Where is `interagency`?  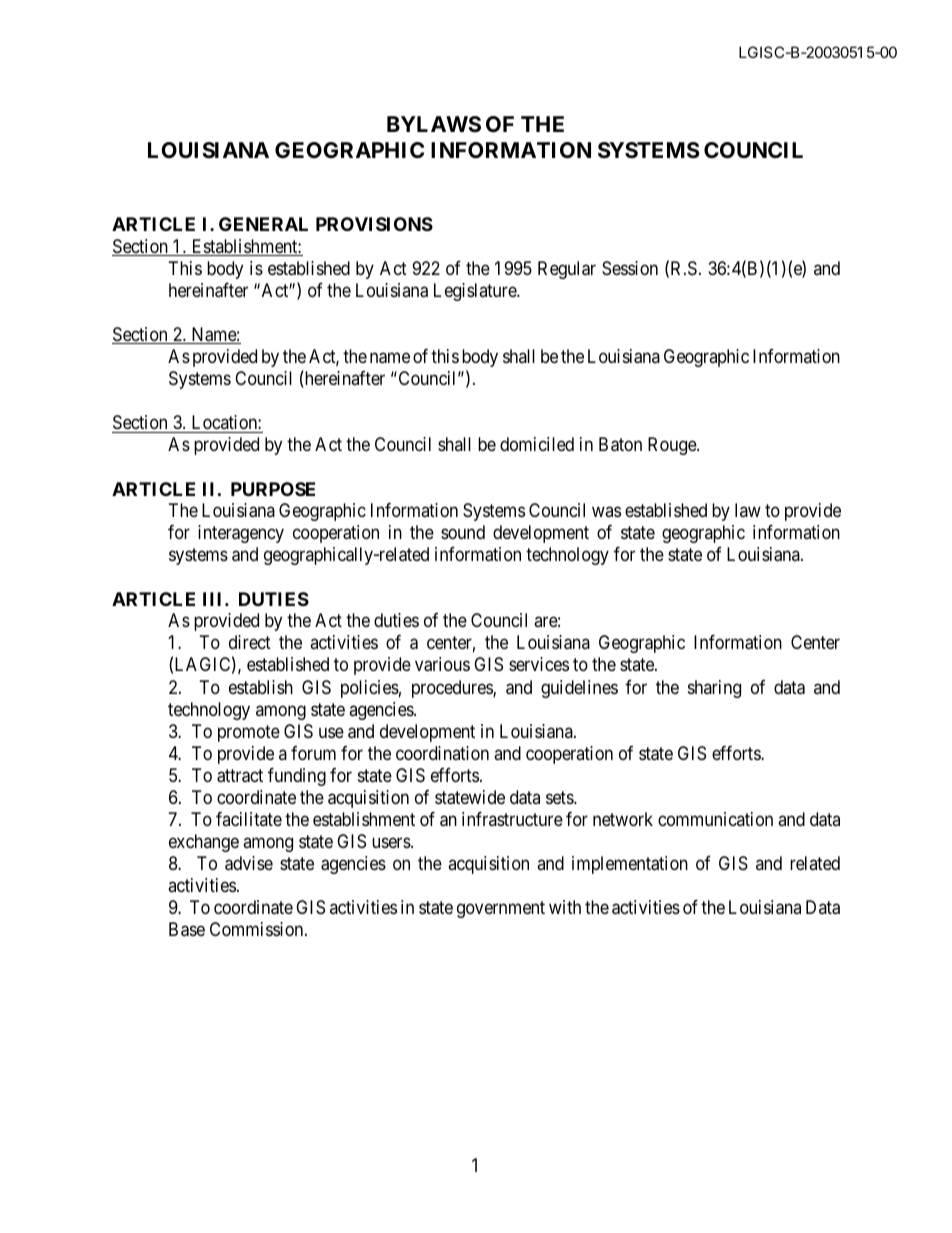
interagency is located at coordinates (241, 534).
